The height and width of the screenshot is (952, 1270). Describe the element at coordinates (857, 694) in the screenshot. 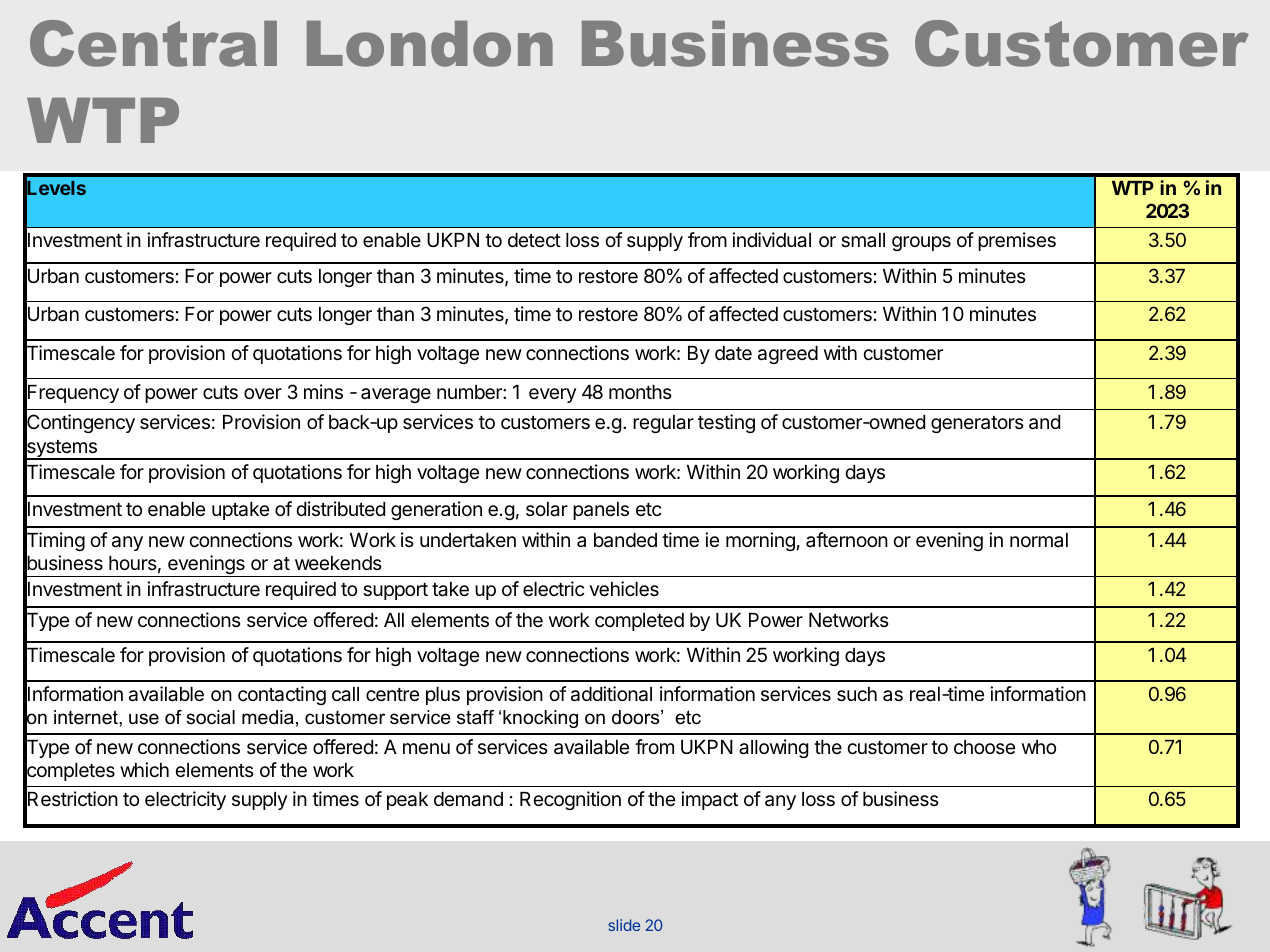

I see `such` at that location.
